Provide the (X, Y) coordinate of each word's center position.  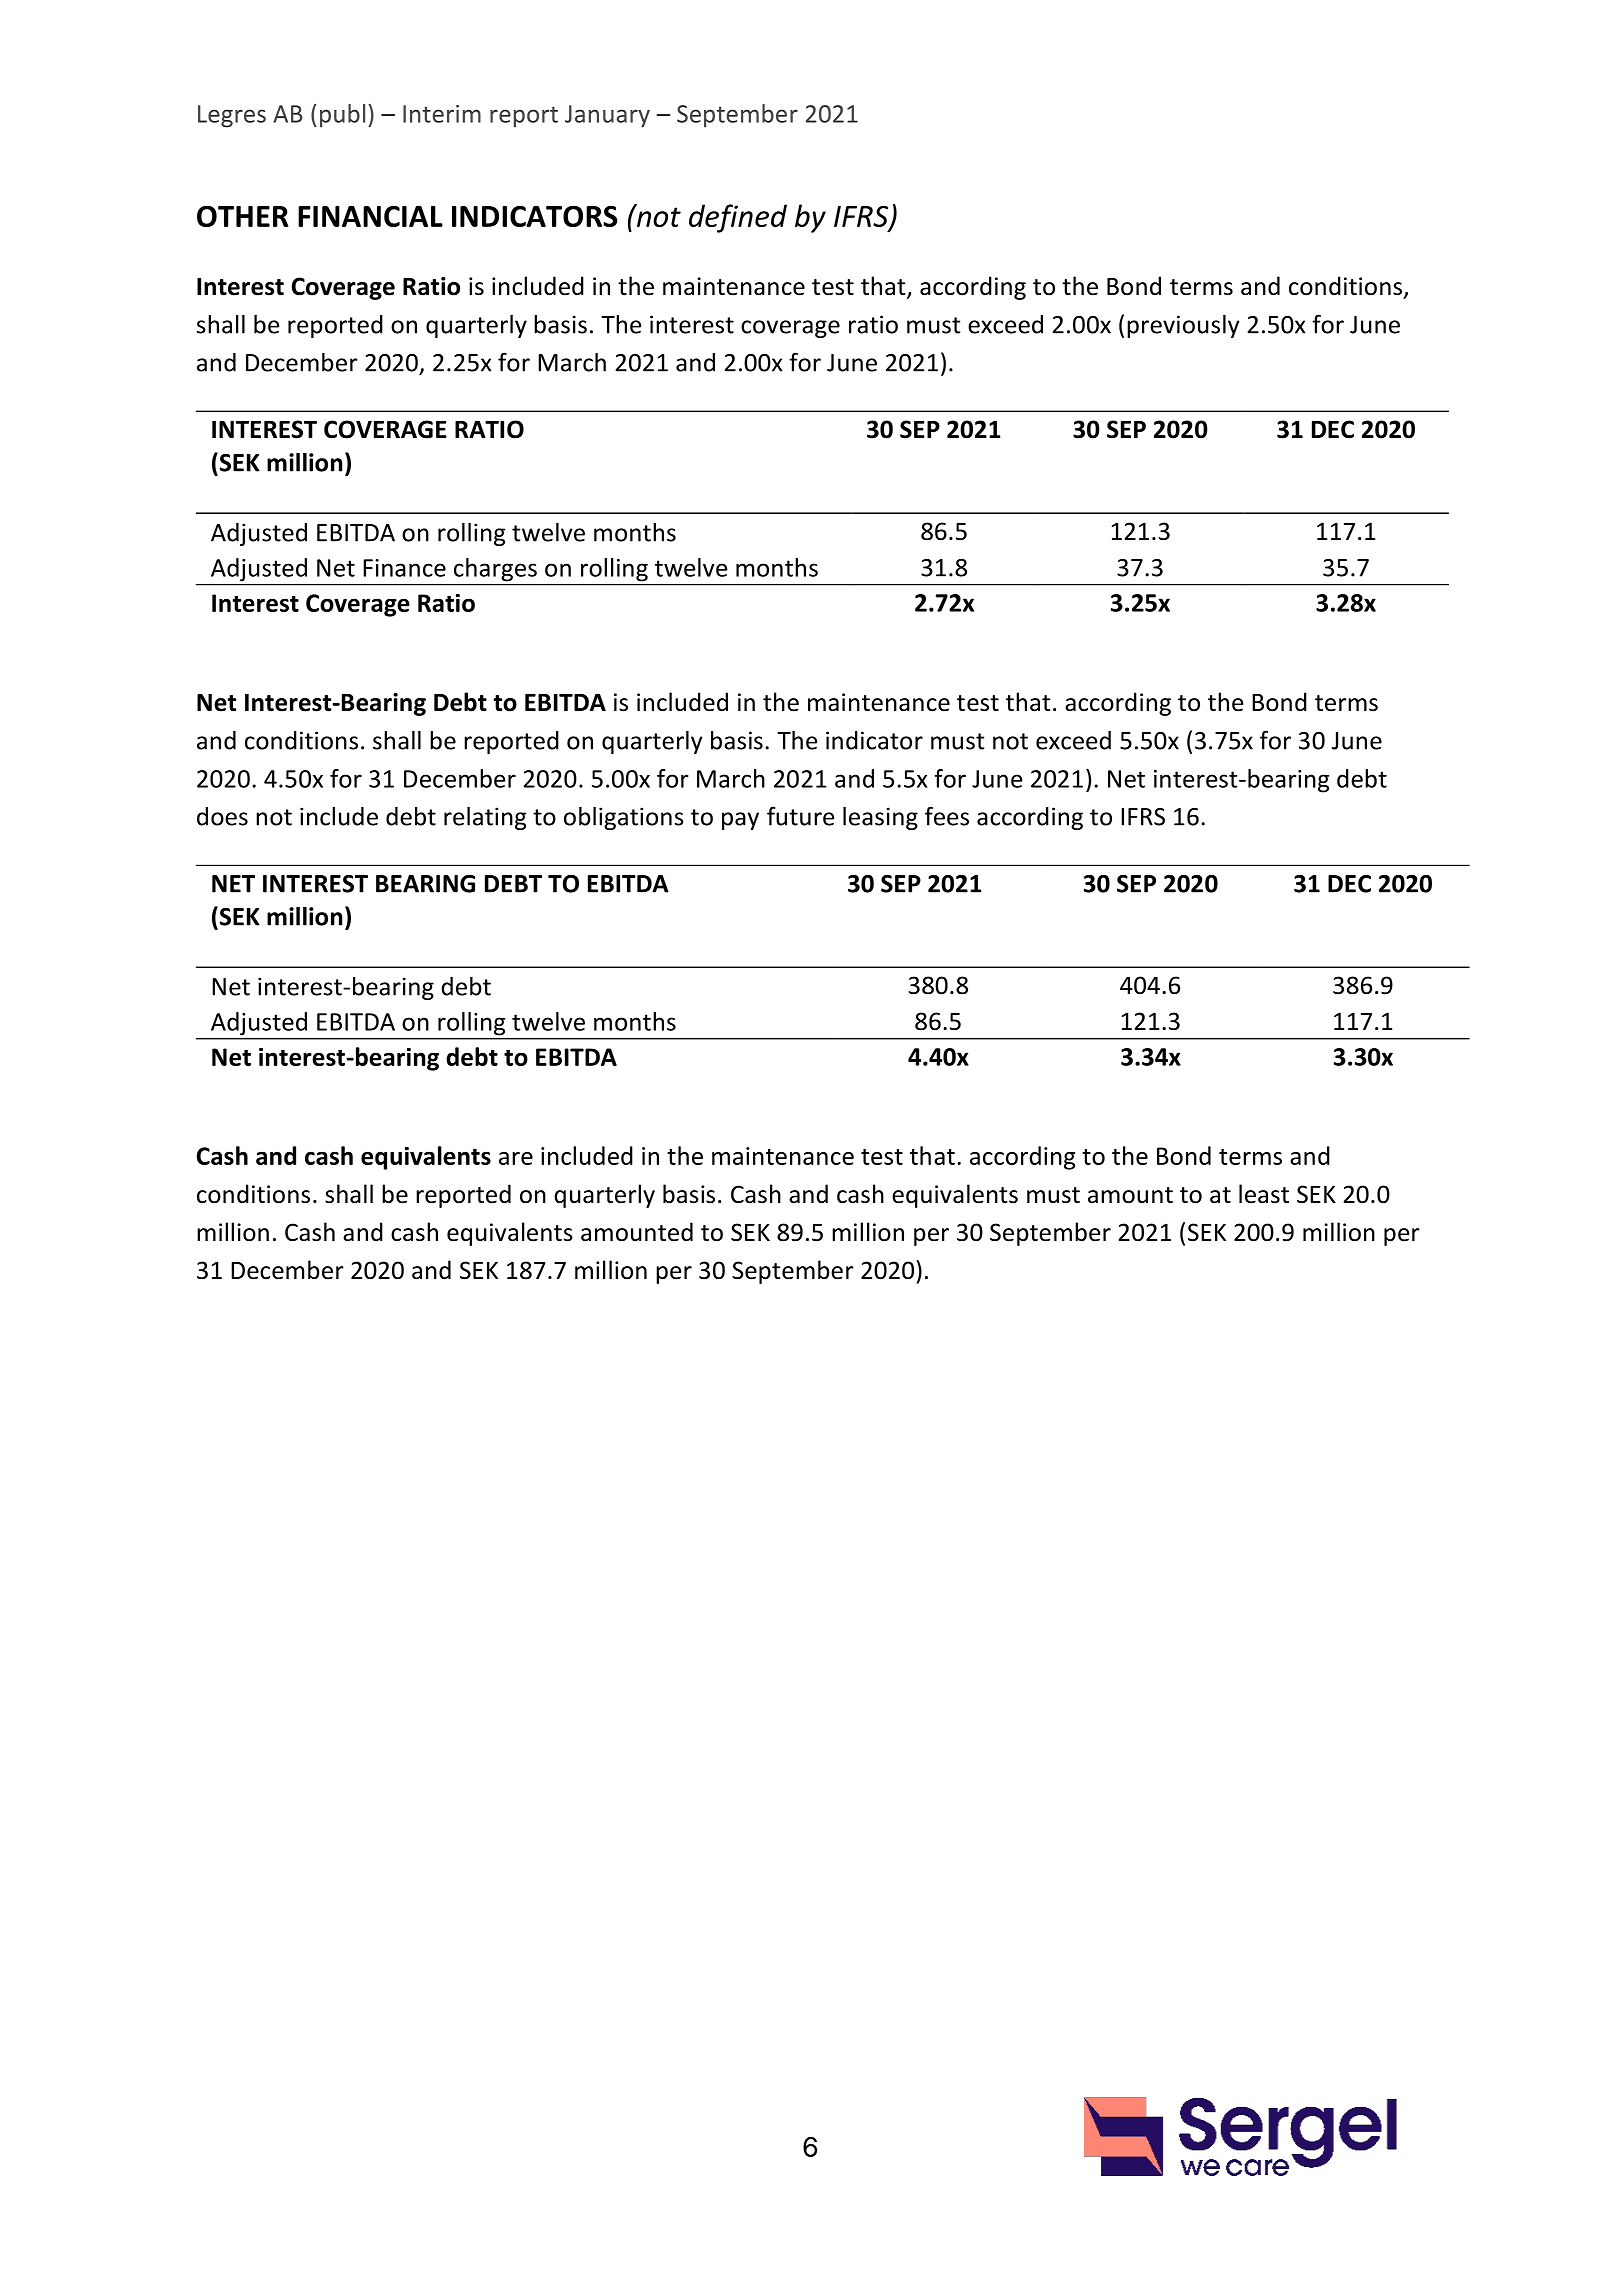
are (516, 1158)
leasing (880, 818)
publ (342, 116)
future (800, 816)
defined (738, 218)
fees (947, 816)
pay (740, 821)
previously (1183, 326)
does (222, 816)
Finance (404, 568)
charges (495, 569)
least (1264, 1194)
